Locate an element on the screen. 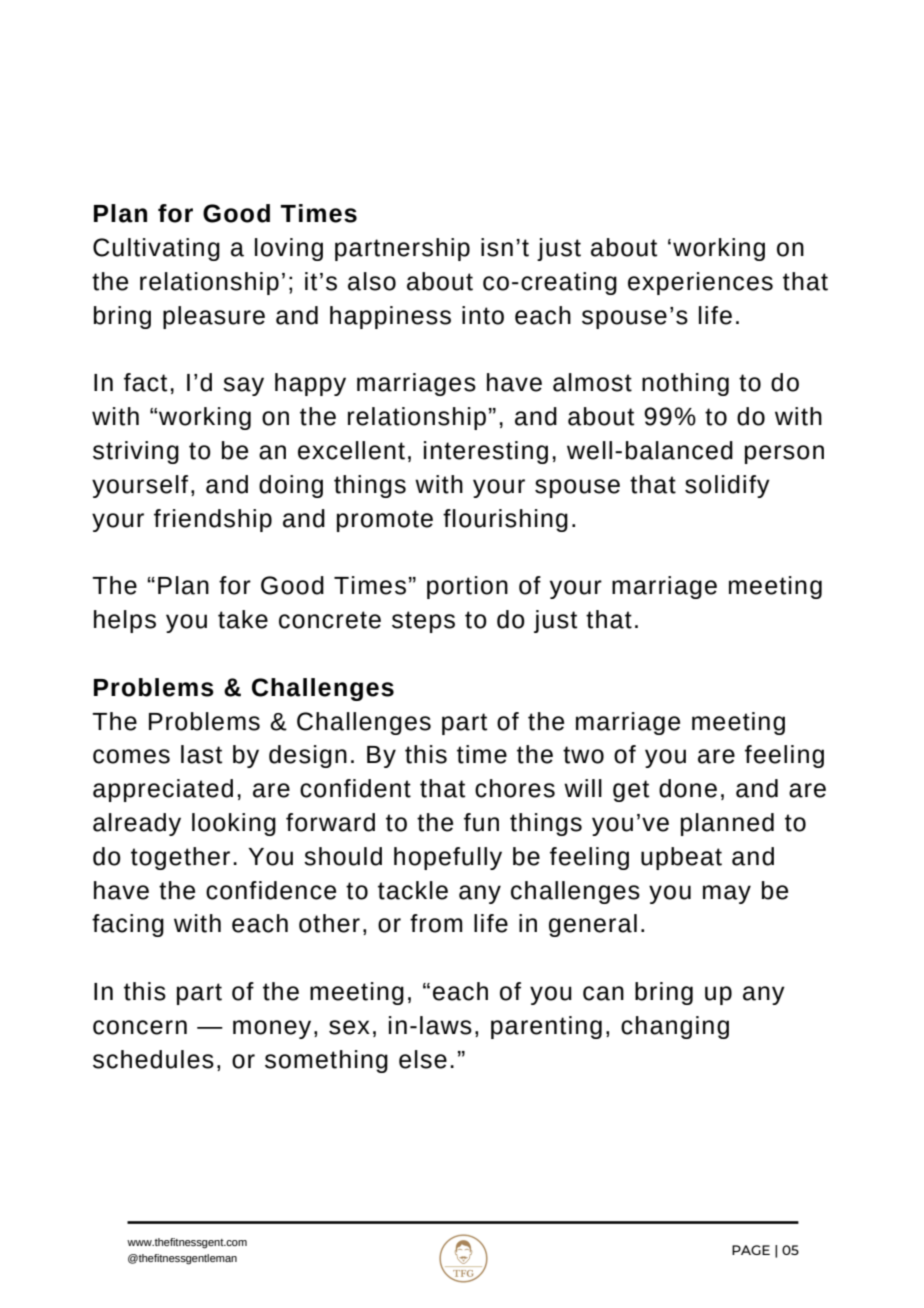 The width and height of the screenshot is (924, 1308). into is located at coordinates (483, 315).
